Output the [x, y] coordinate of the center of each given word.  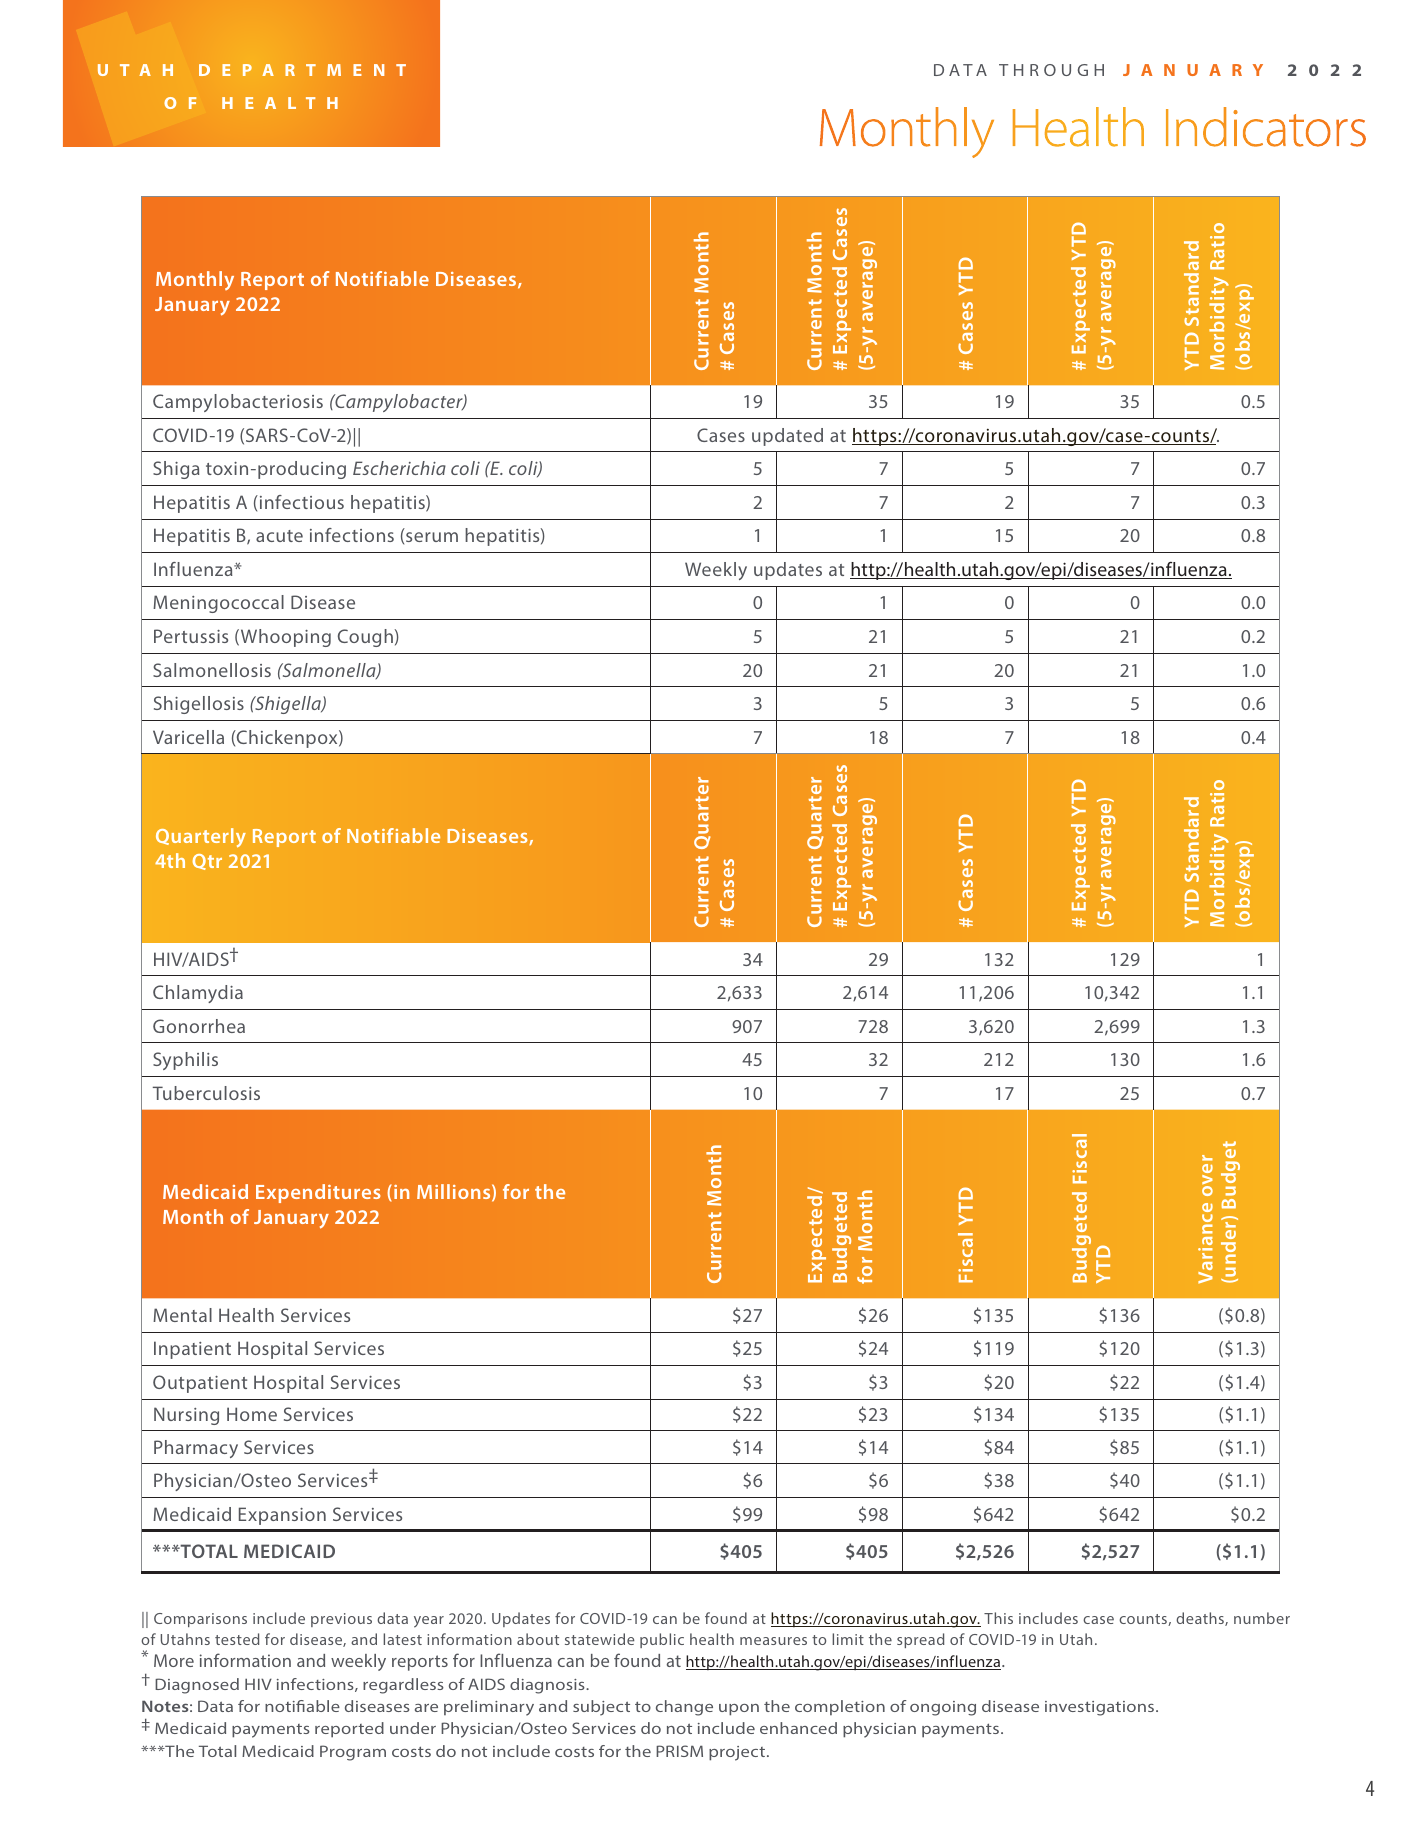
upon [739, 1710]
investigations [1099, 1708]
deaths [1201, 1619]
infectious [300, 502]
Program [353, 1753]
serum [432, 537]
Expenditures [318, 1193]
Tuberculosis [206, 1093]
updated [787, 437]
